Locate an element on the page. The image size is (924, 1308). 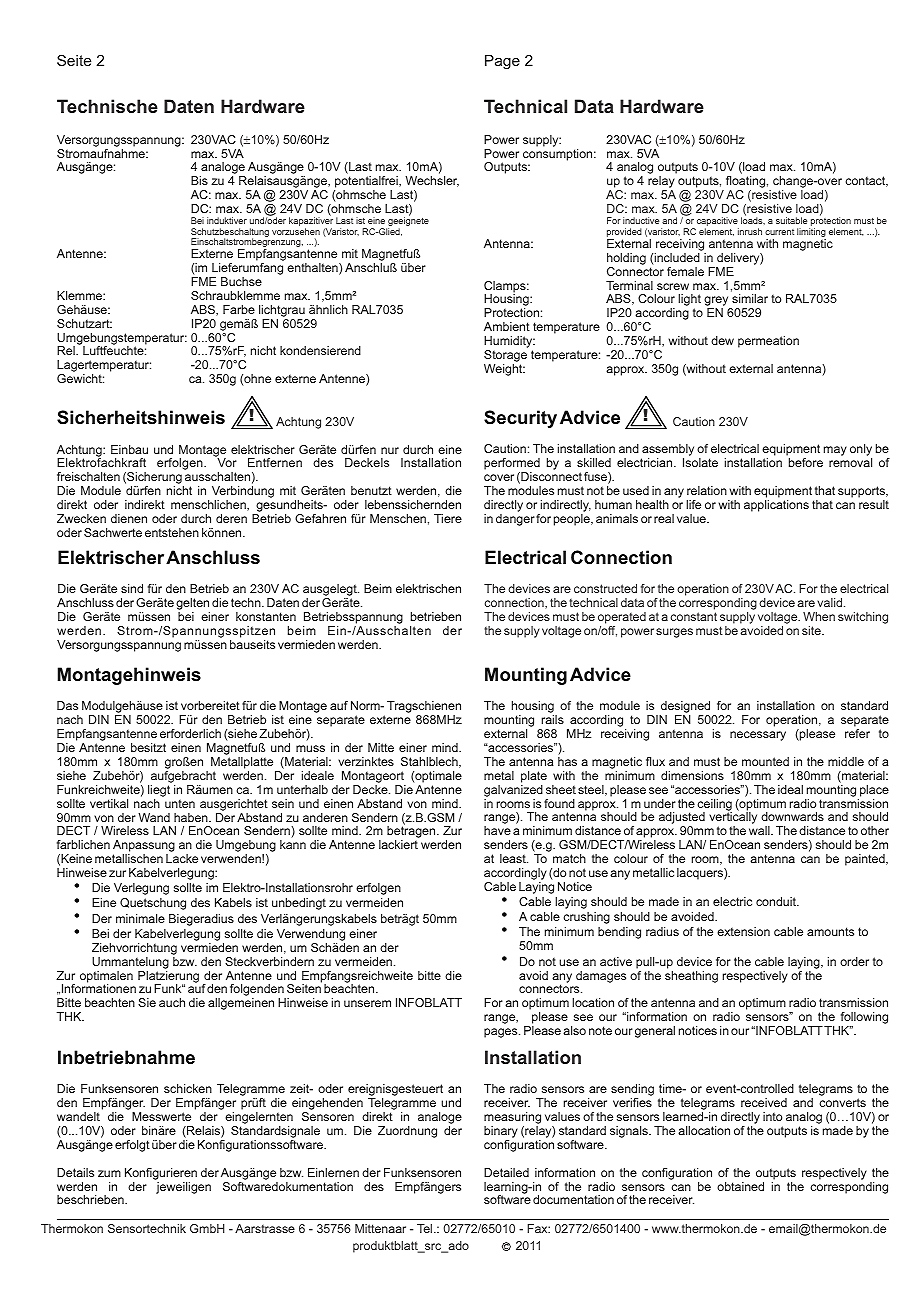
constructed is located at coordinates (605, 588).
